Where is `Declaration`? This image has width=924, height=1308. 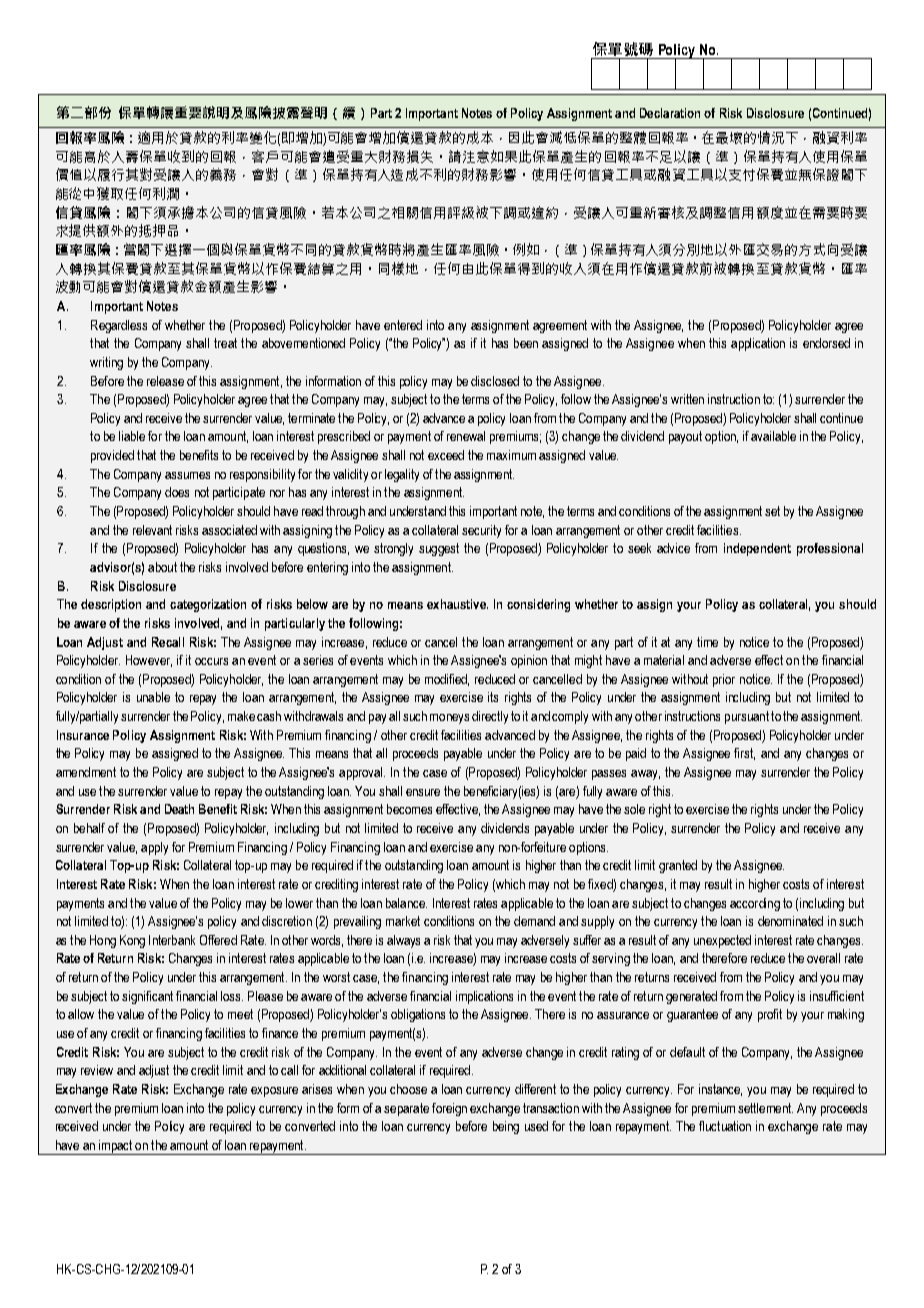 Declaration is located at coordinates (670, 113).
